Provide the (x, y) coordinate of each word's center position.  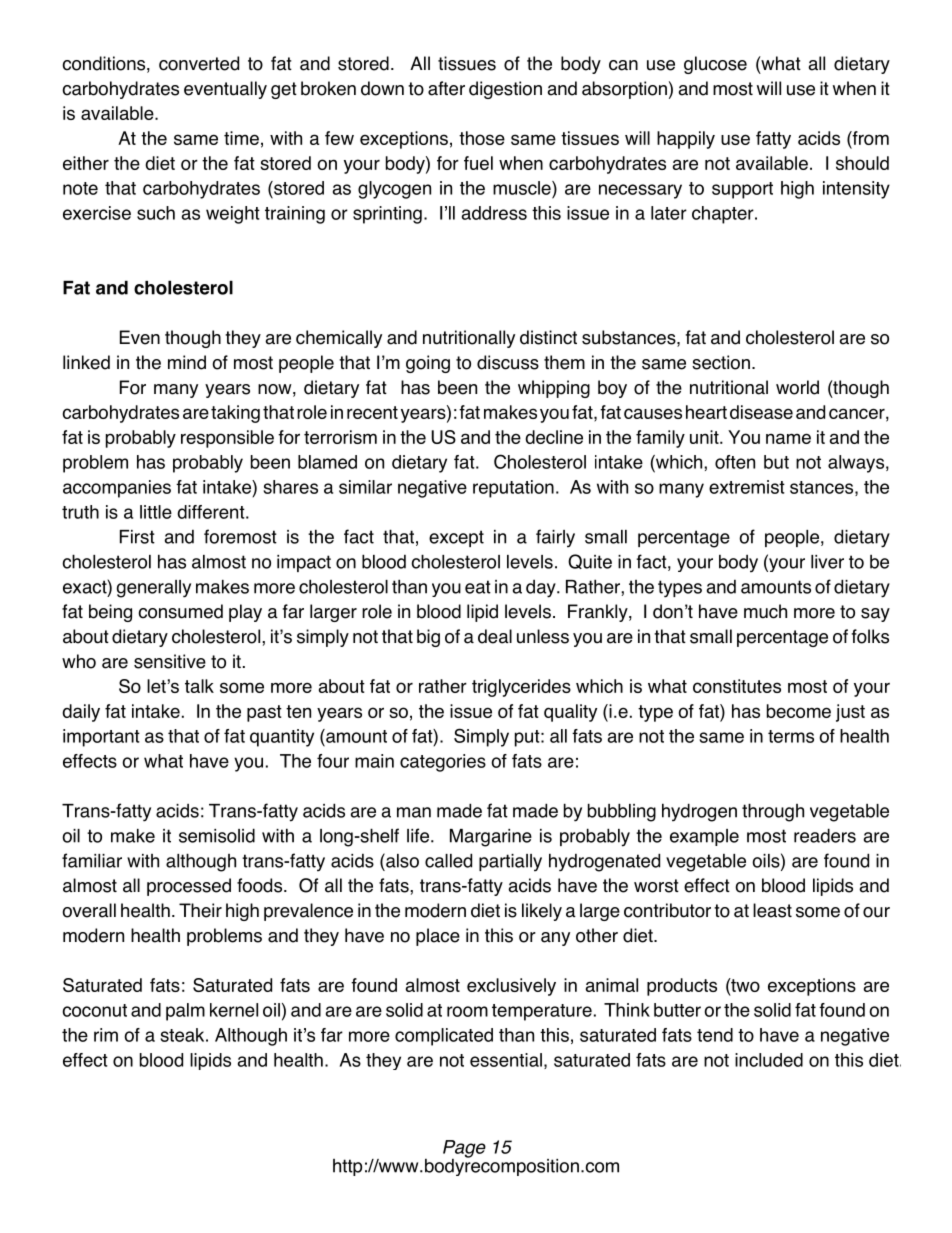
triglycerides (521, 688)
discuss (508, 362)
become (799, 711)
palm (185, 1012)
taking (235, 414)
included (769, 1060)
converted (199, 63)
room (467, 1011)
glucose (715, 65)
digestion (505, 90)
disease (761, 412)
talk (199, 686)
